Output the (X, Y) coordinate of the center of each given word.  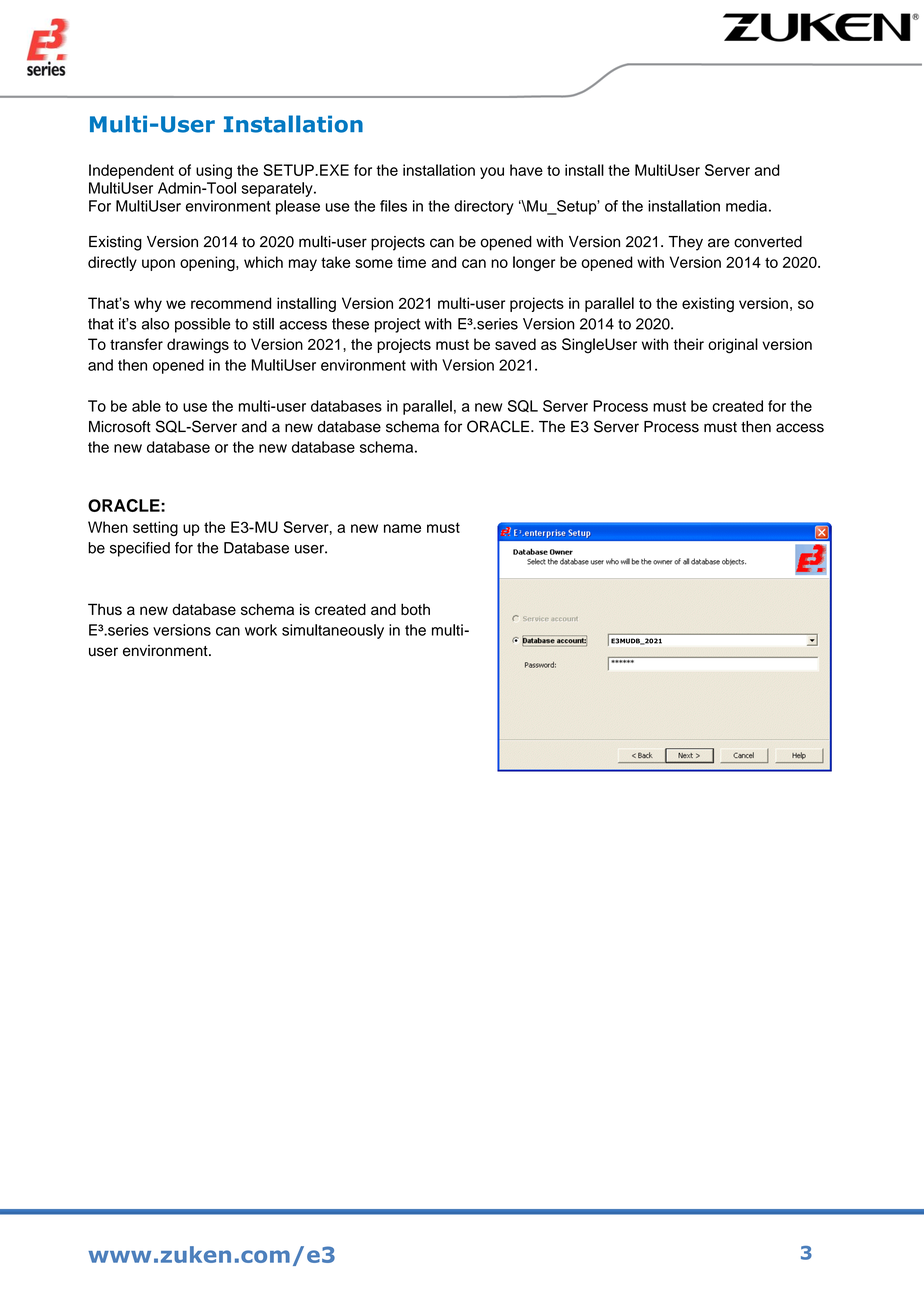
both (415, 609)
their (689, 344)
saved (515, 344)
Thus (105, 609)
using (214, 171)
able (146, 406)
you (492, 173)
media (746, 206)
